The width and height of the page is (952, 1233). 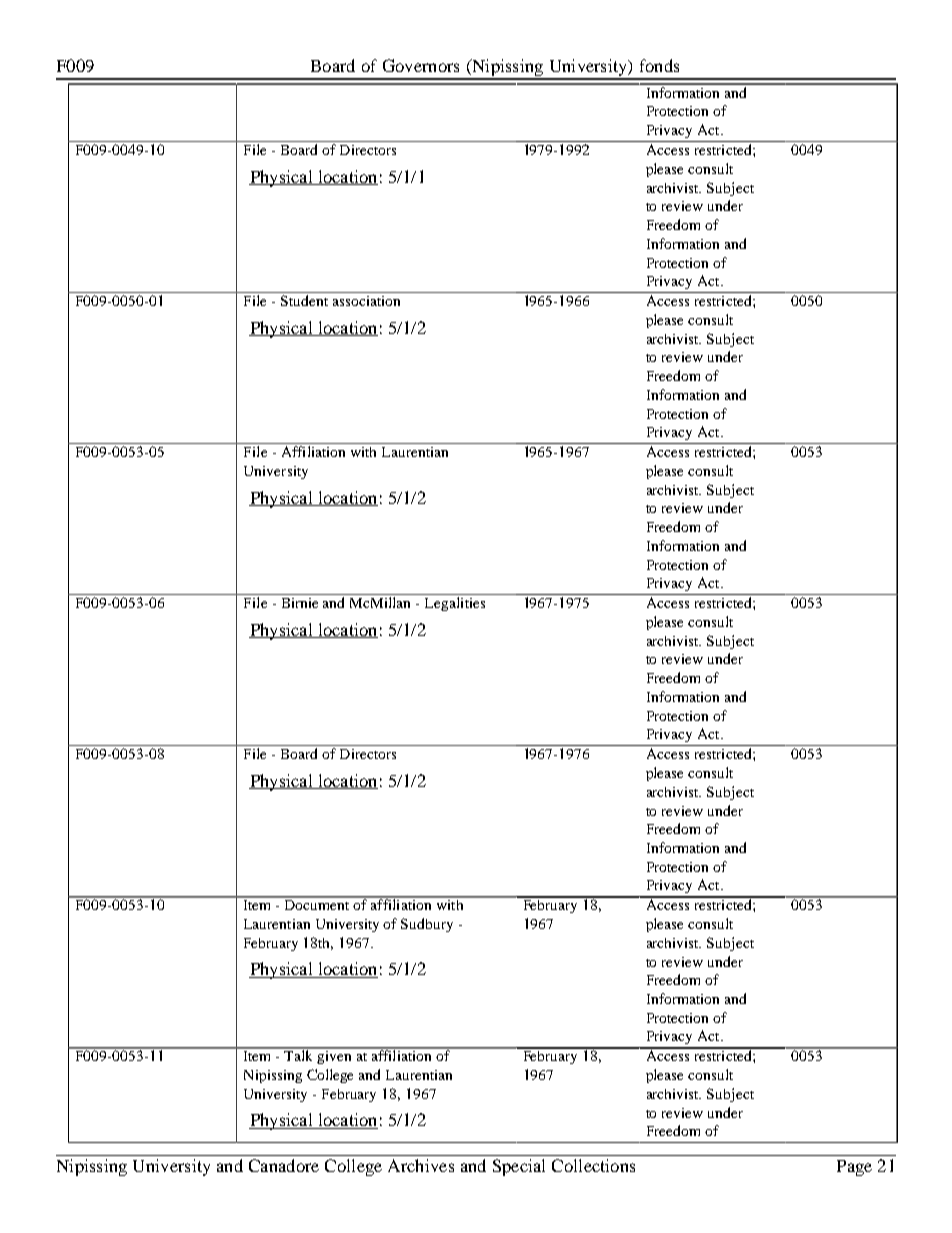 What do you see at coordinates (299, 1054) in the page?
I see `Talk` at bounding box center [299, 1054].
